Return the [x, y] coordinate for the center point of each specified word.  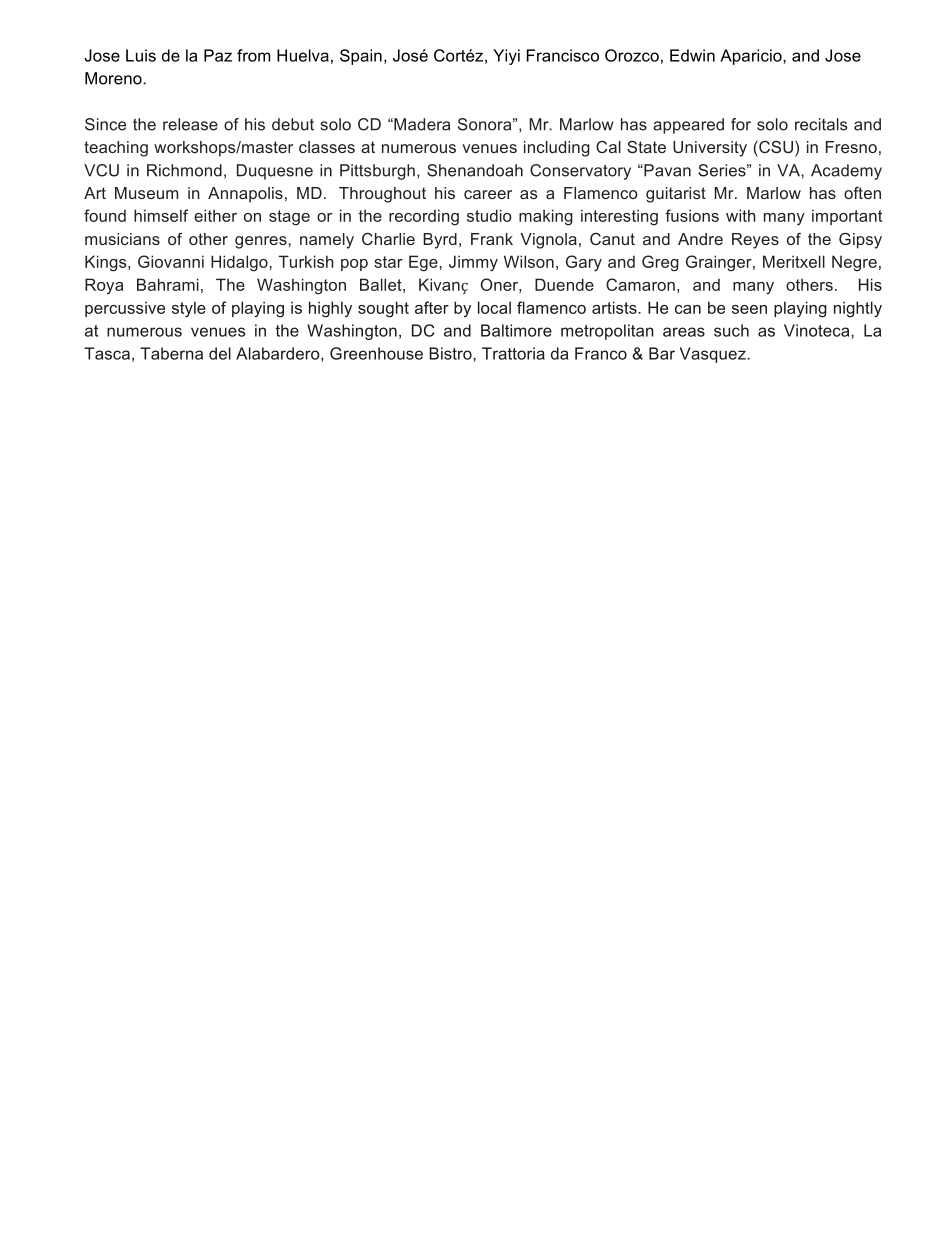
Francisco [563, 55]
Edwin [692, 55]
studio [489, 215]
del [220, 353]
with [741, 215]
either [215, 215]
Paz [218, 55]
